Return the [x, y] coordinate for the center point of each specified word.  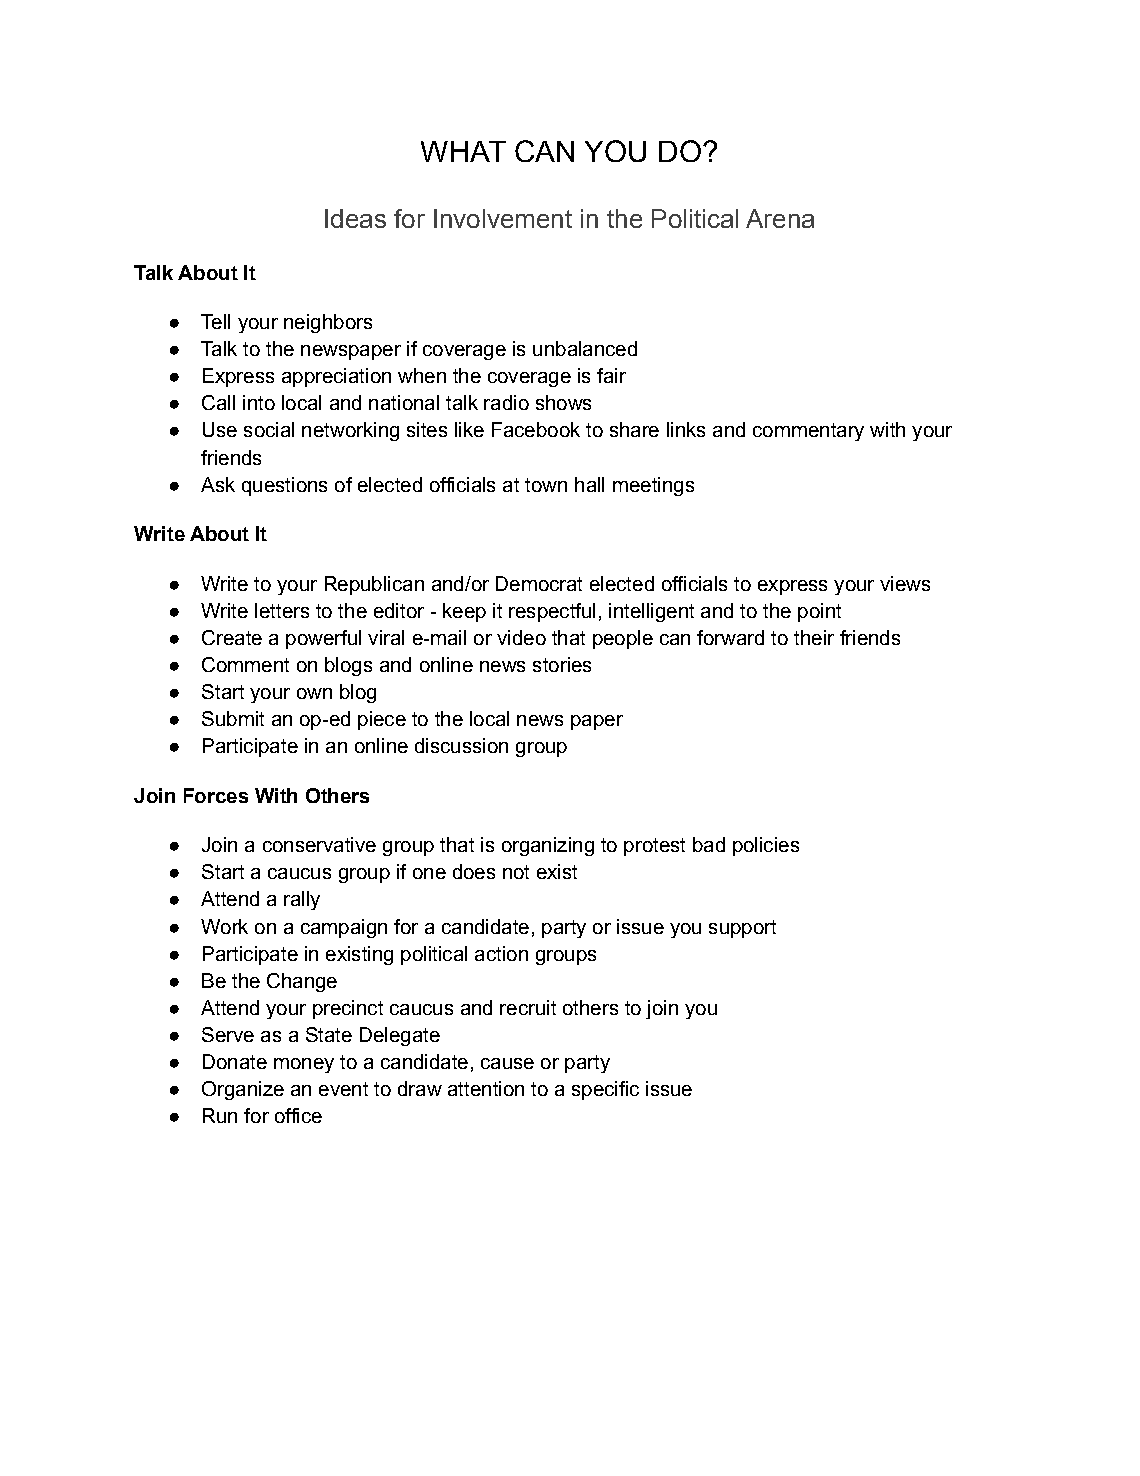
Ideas [355, 218]
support [742, 929]
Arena [780, 218]
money [304, 1065]
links [686, 429]
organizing [548, 846]
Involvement [503, 218]
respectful [552, 612]
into [259, 402]
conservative [319, 844]
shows [563, 402]
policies [766, 846]
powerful [323, 639]
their [814, 637]
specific [605, 1090]
